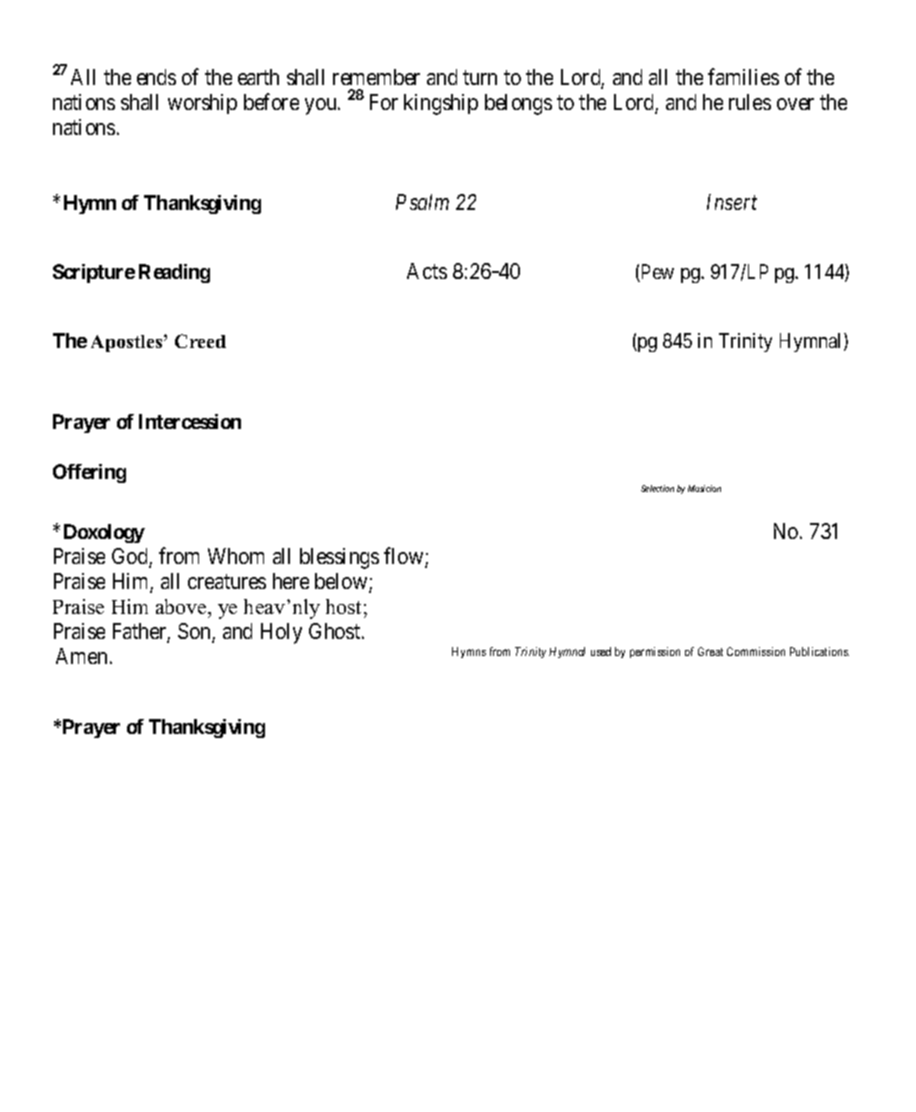 This document has height=1112, width=916. Describe the element at coordinates (750, 102) in the document. I see `rules` at that location.
